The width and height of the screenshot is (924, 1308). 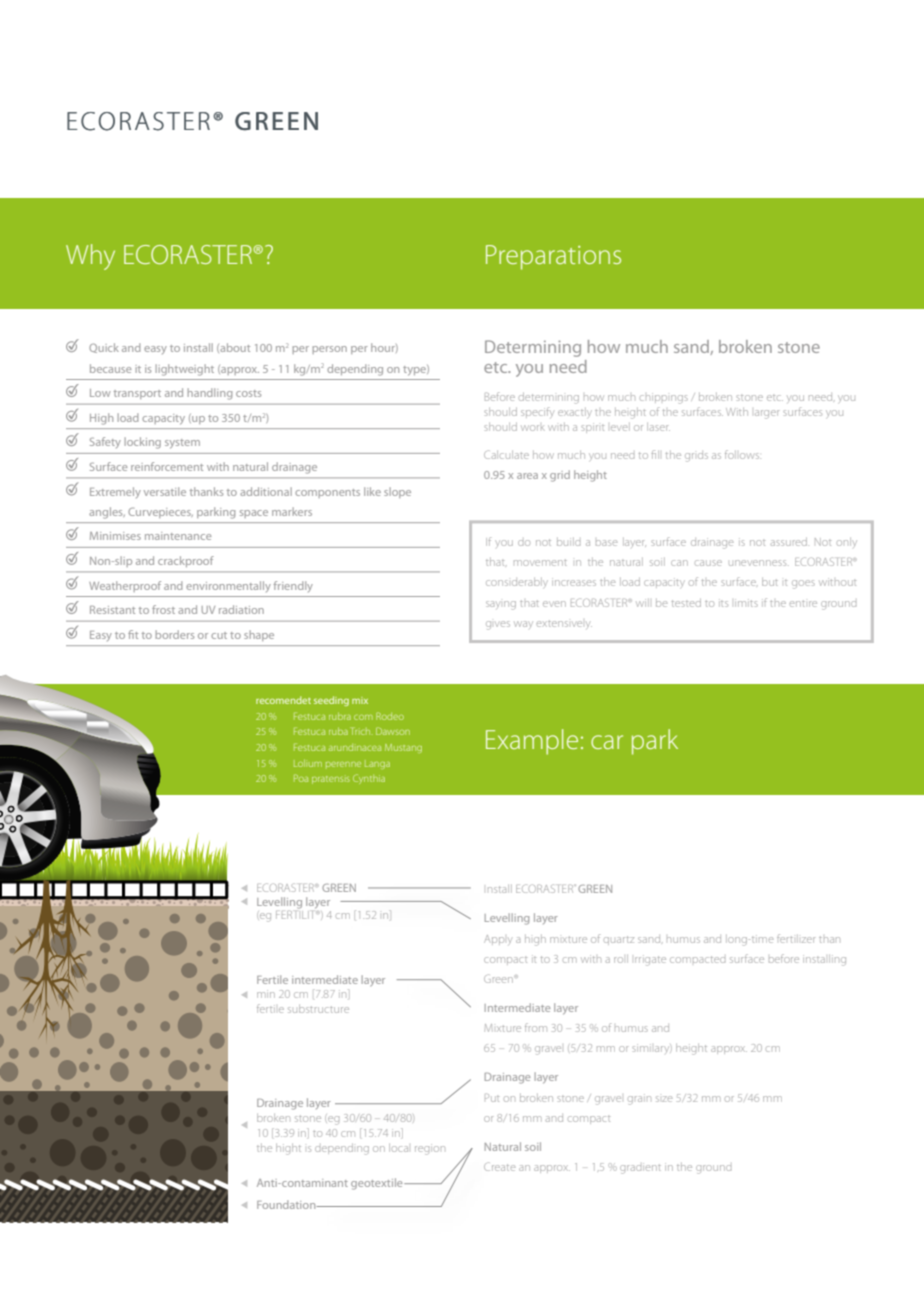 What do you see at coordinates (553, 257) in the screenshot?
I see `Preparations` at bounding box center [553, 257].
